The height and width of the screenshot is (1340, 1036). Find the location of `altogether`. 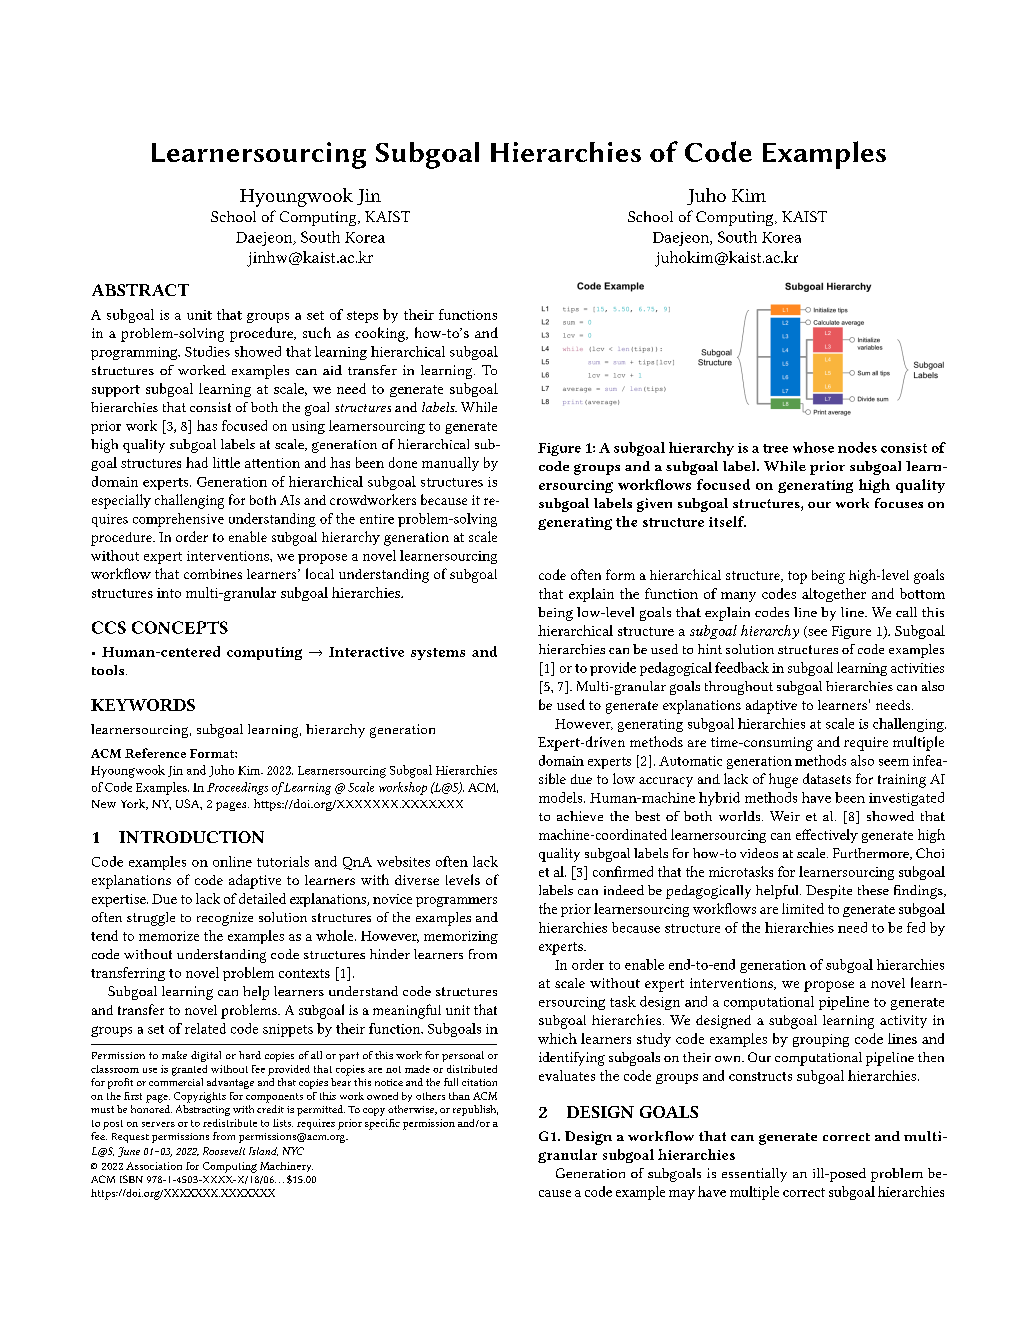

altogether is located at coordinates (834, 595).
